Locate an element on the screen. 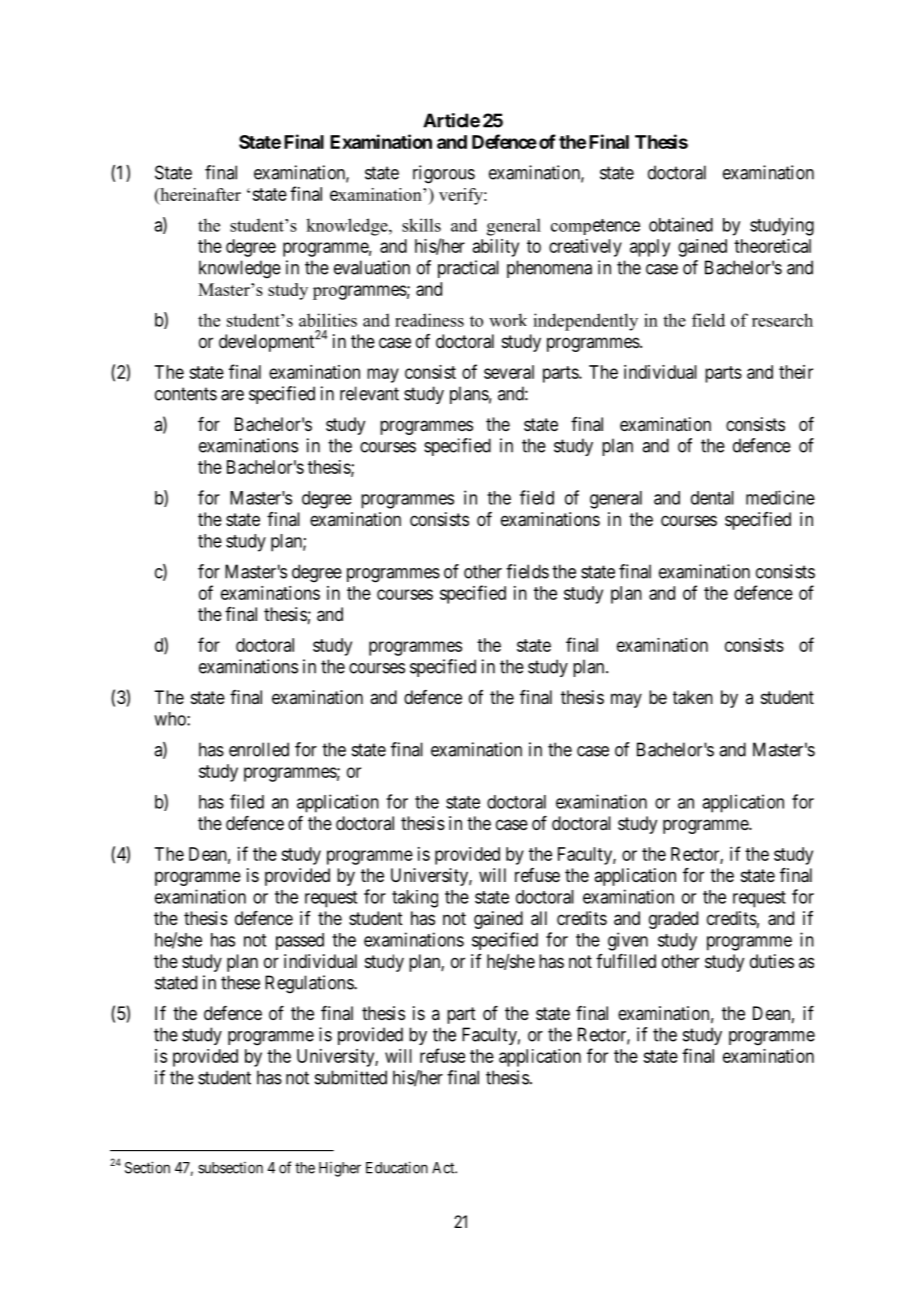 This screenshot has width=924, height=1308. ability is located at coordinates (496, 248).
